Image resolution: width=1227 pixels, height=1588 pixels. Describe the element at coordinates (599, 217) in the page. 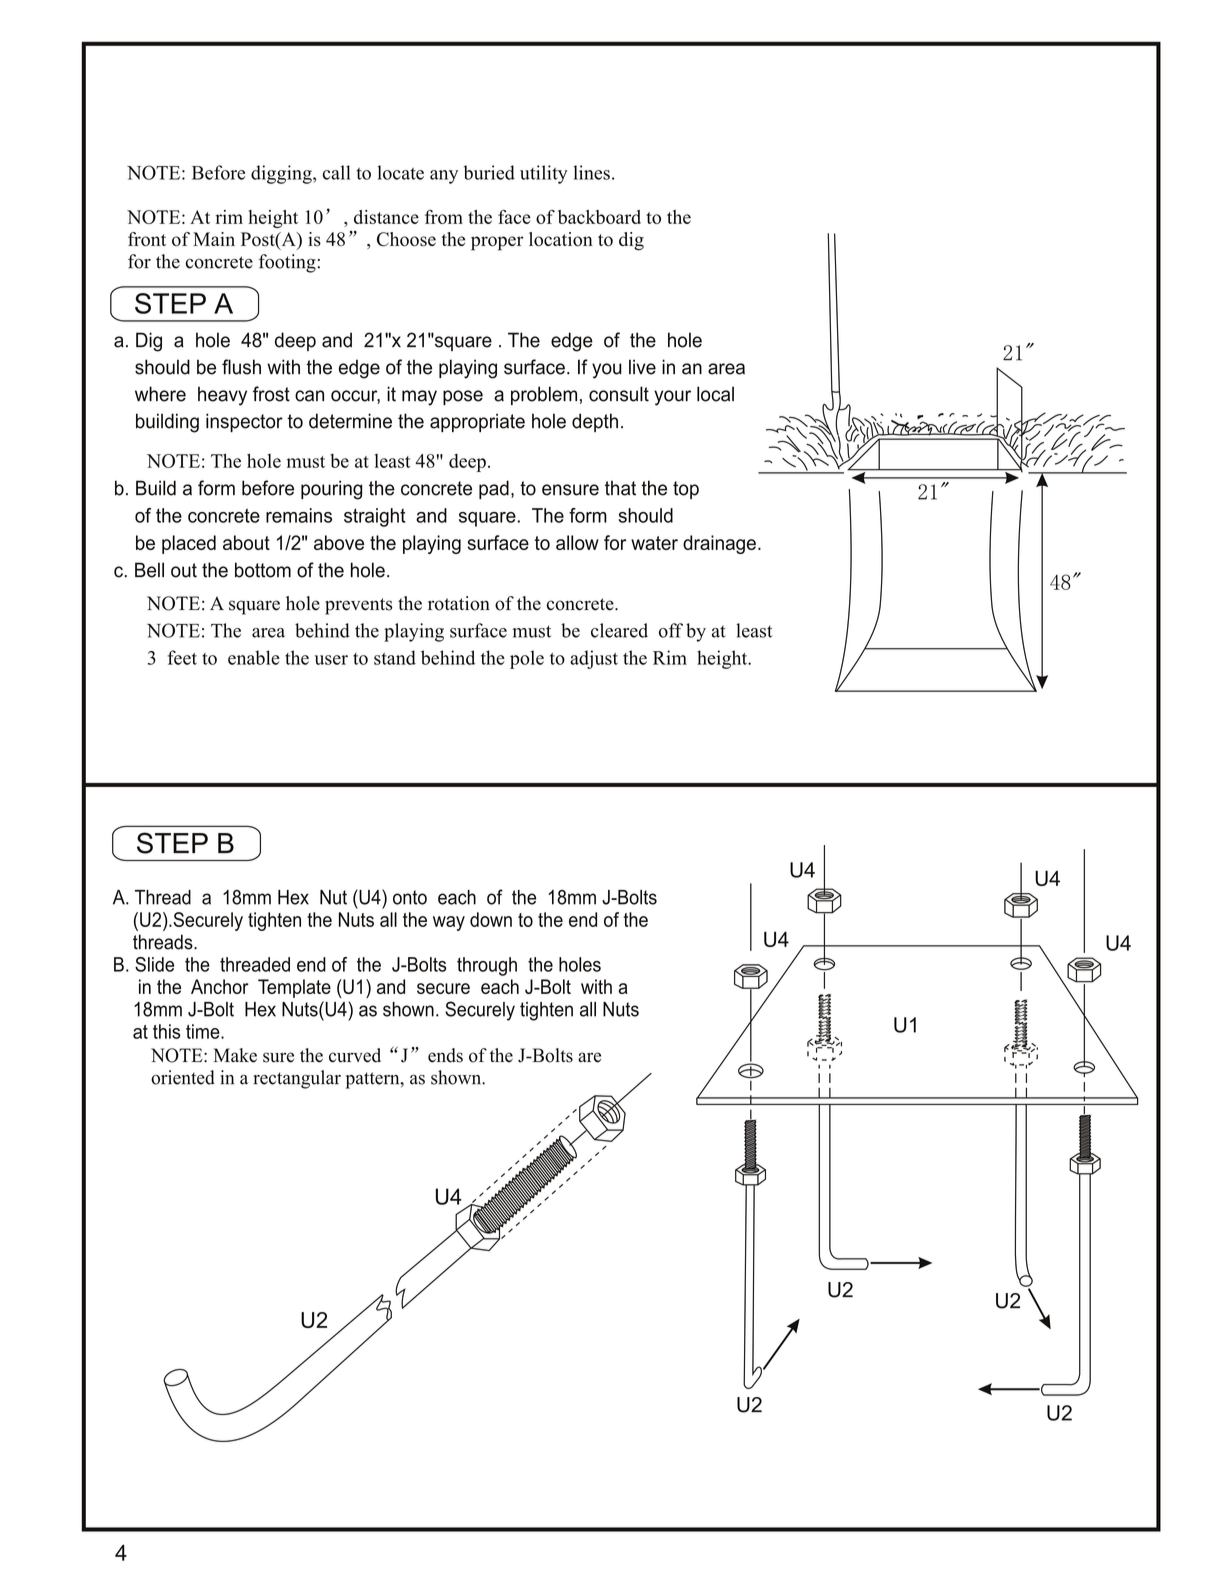

I see `backboard` at that location.
